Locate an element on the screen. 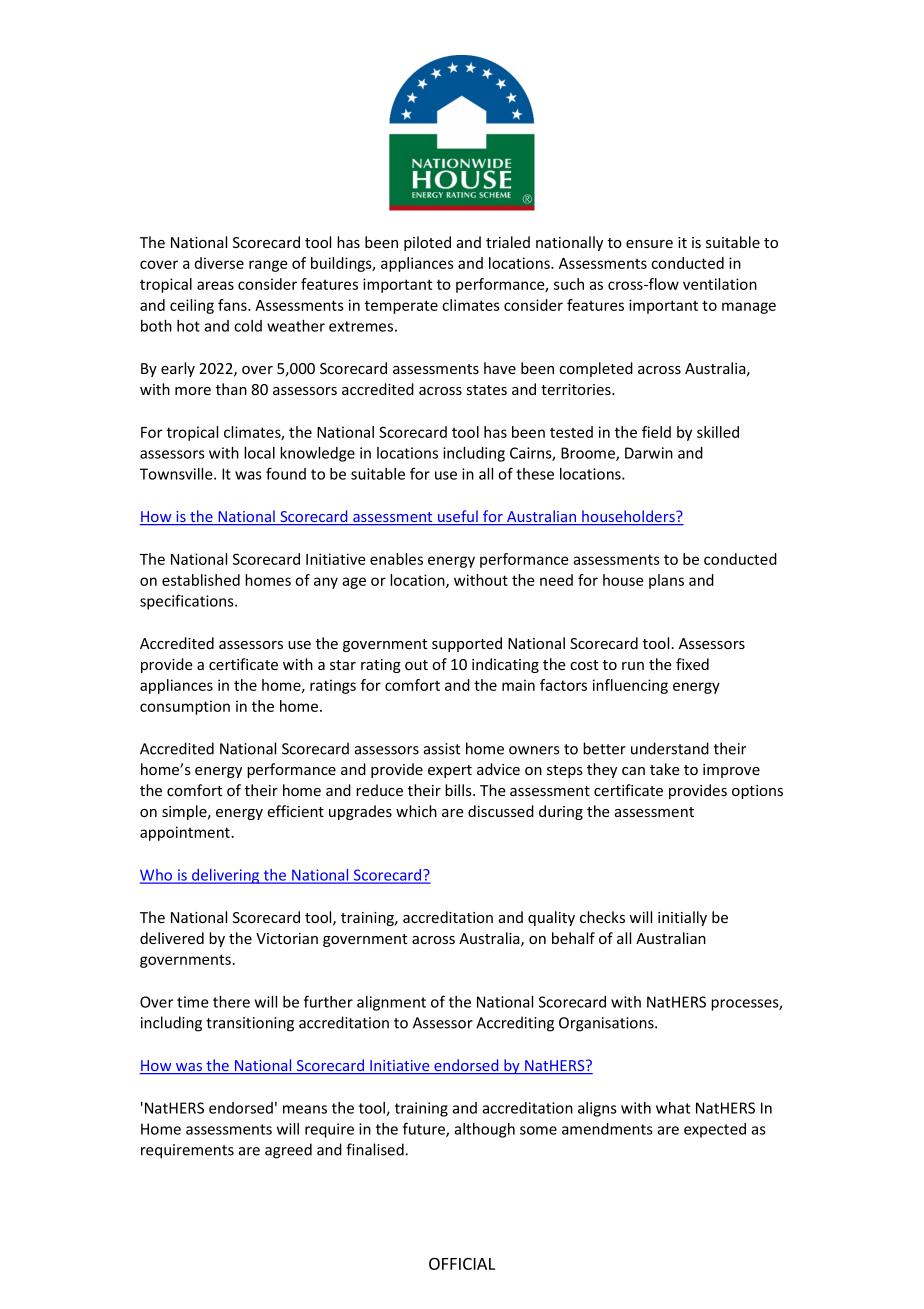  transitioning is located at coordinates (250, 1024).
